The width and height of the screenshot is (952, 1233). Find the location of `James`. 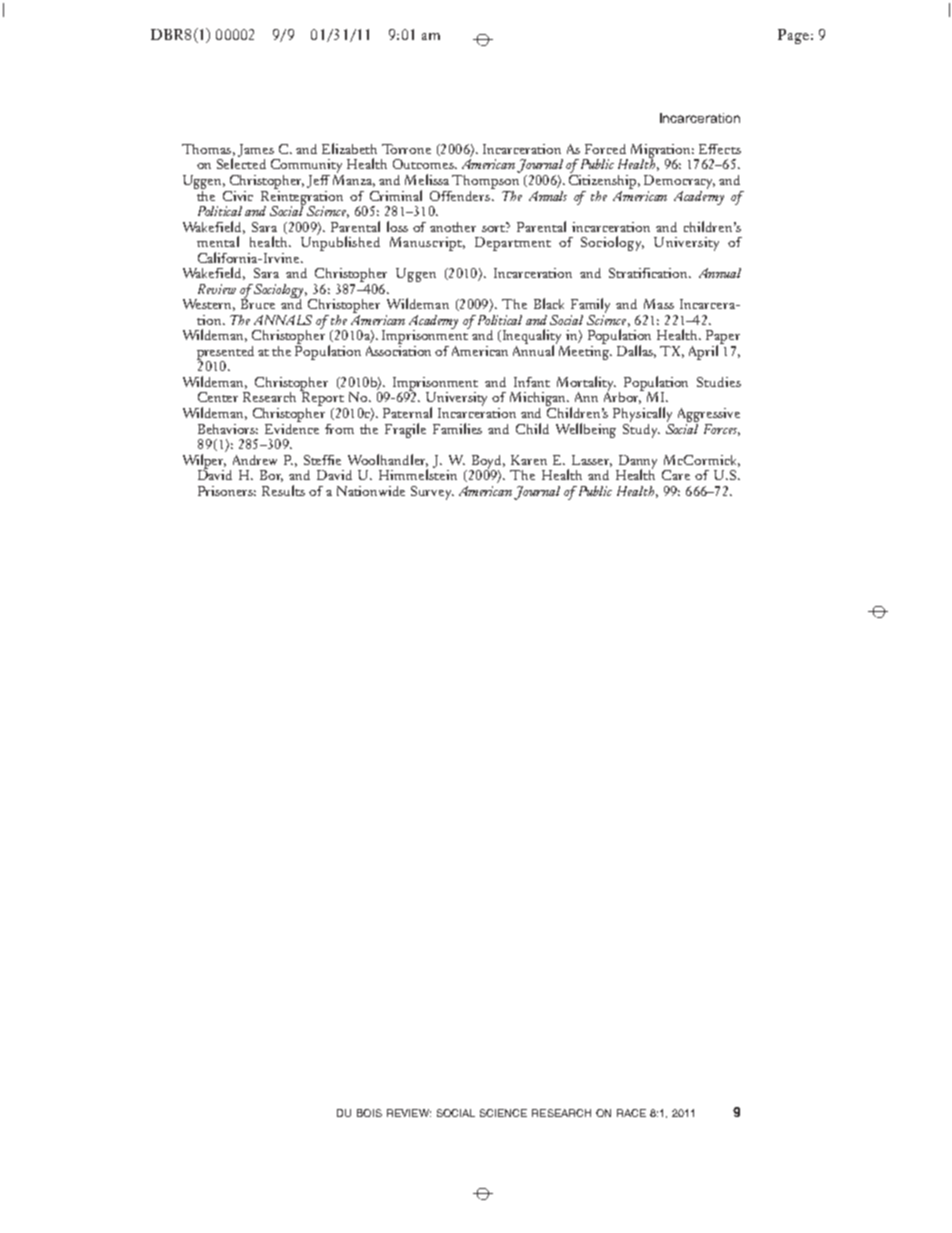

James is located at coordinates (256, 150).
